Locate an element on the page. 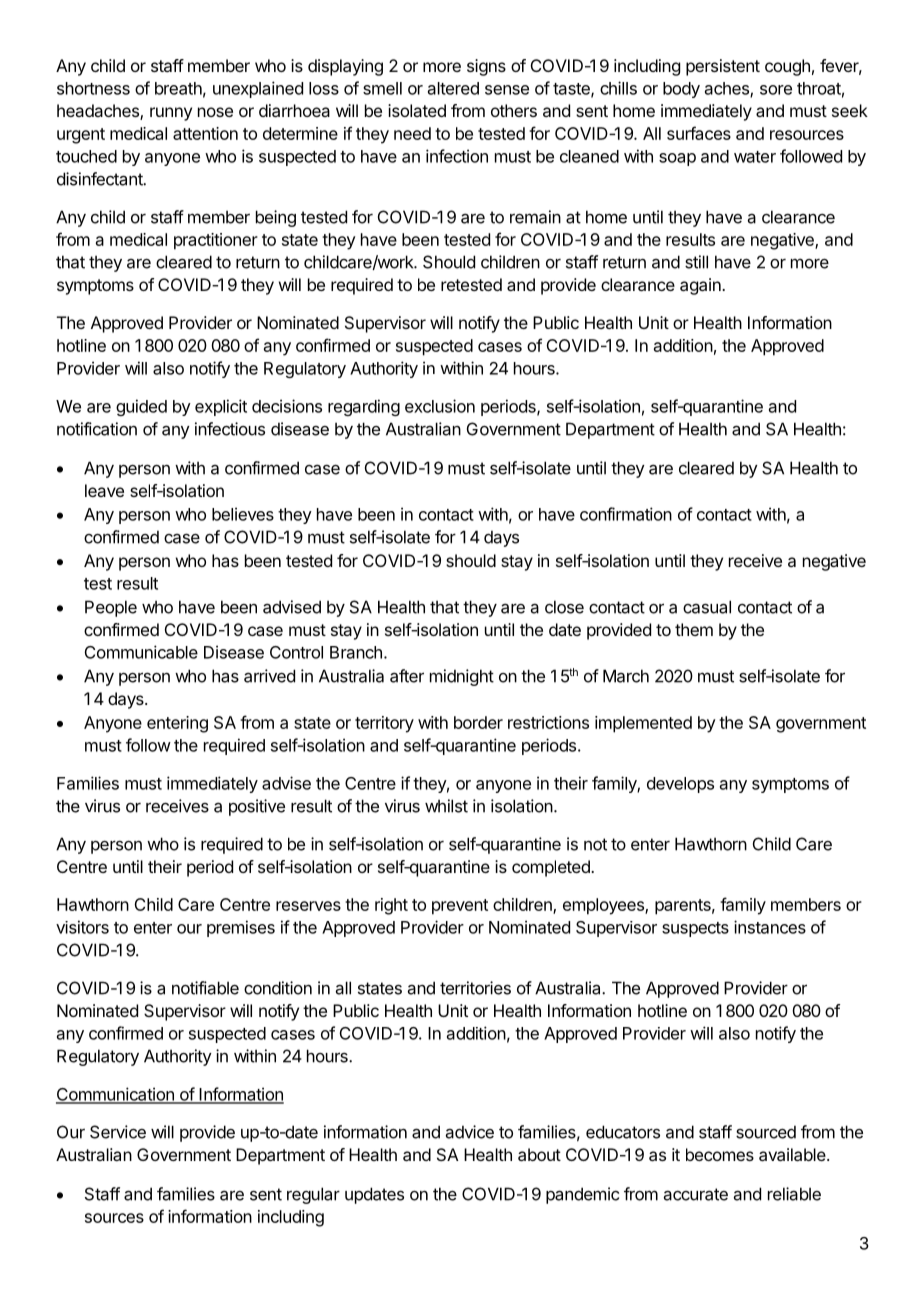 The height and width of the document is (1308, 924). whilst is located at coordinates (446, 806).
